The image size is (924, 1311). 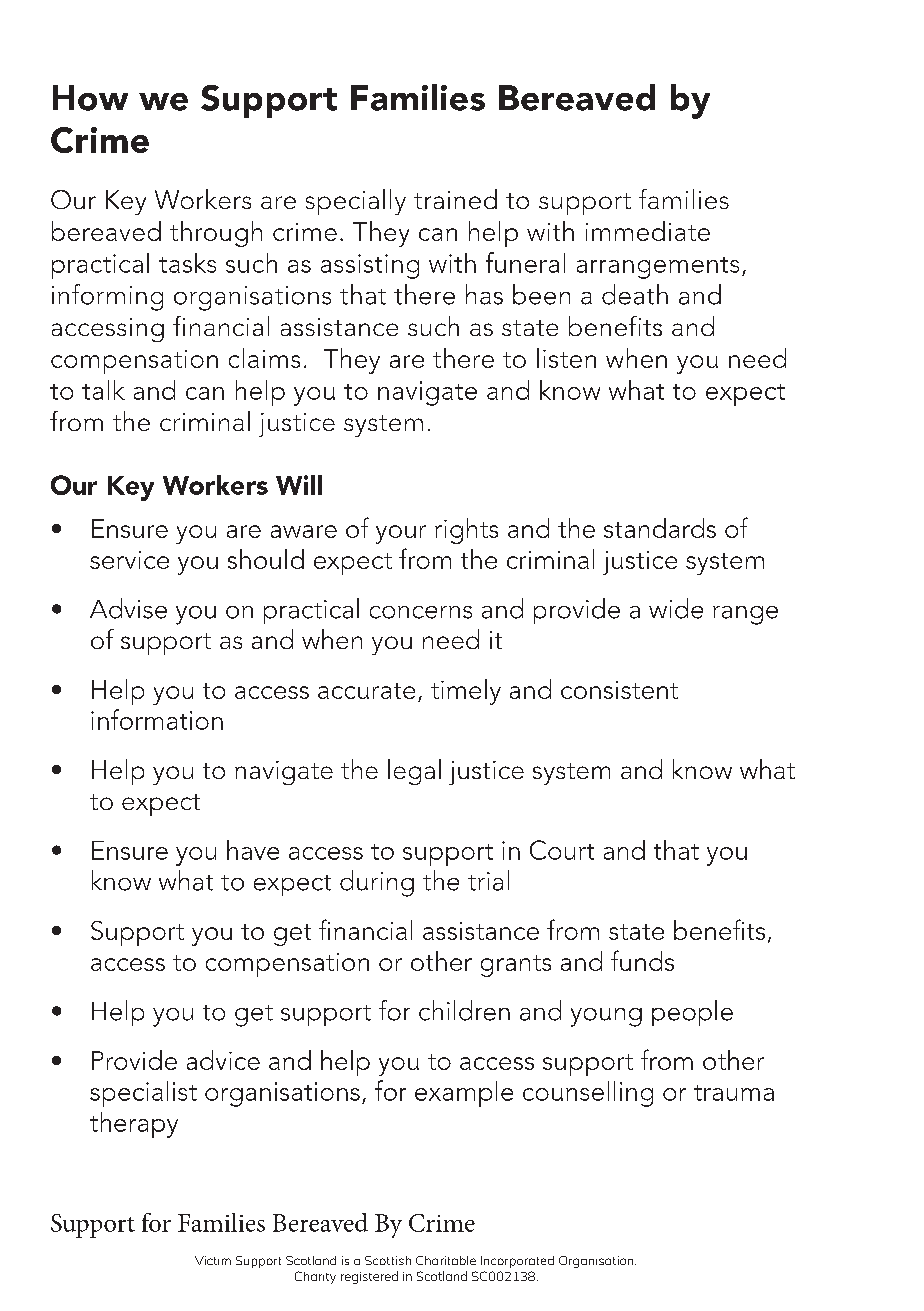 I want to click on trained, so click(x=455, y=199).
